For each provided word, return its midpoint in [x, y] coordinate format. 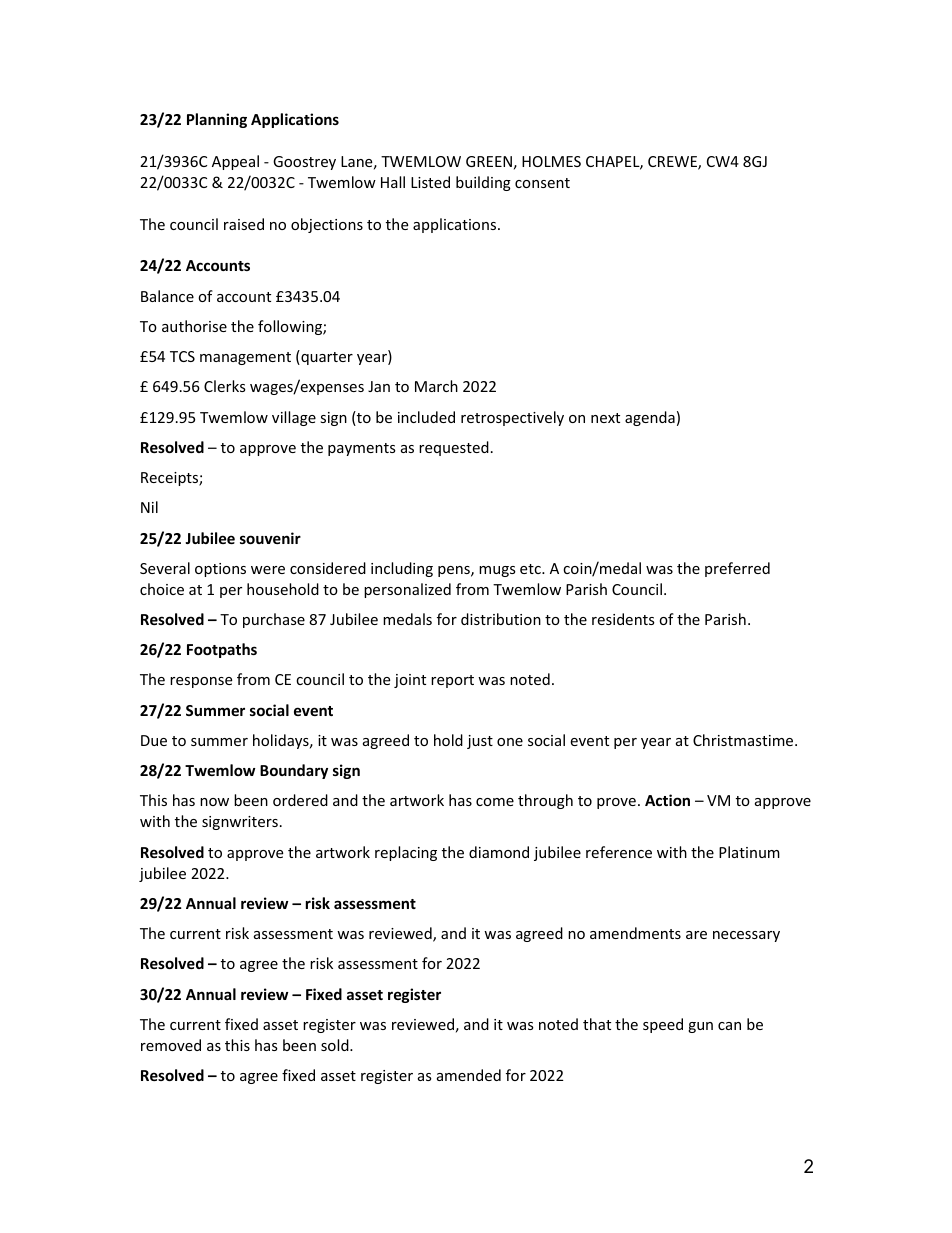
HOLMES [551, 161]
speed [663, 1025]
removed [171, 1045]
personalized [407, 590]
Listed [430, 182]
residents [623, 619]
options [220, 570]
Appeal [235, 162]
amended [469, 1075]
